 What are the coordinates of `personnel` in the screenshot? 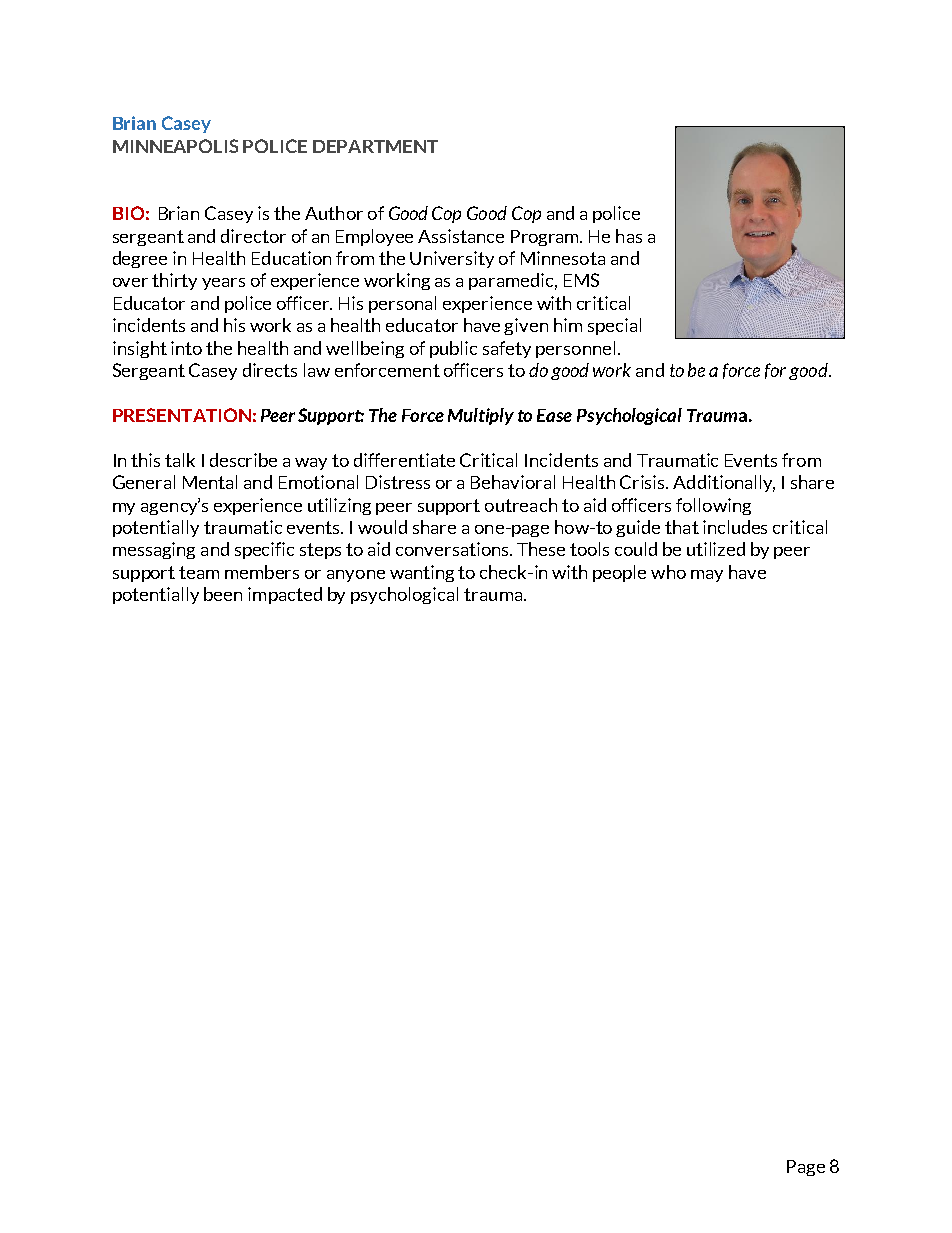 It's located at (575, 349).
